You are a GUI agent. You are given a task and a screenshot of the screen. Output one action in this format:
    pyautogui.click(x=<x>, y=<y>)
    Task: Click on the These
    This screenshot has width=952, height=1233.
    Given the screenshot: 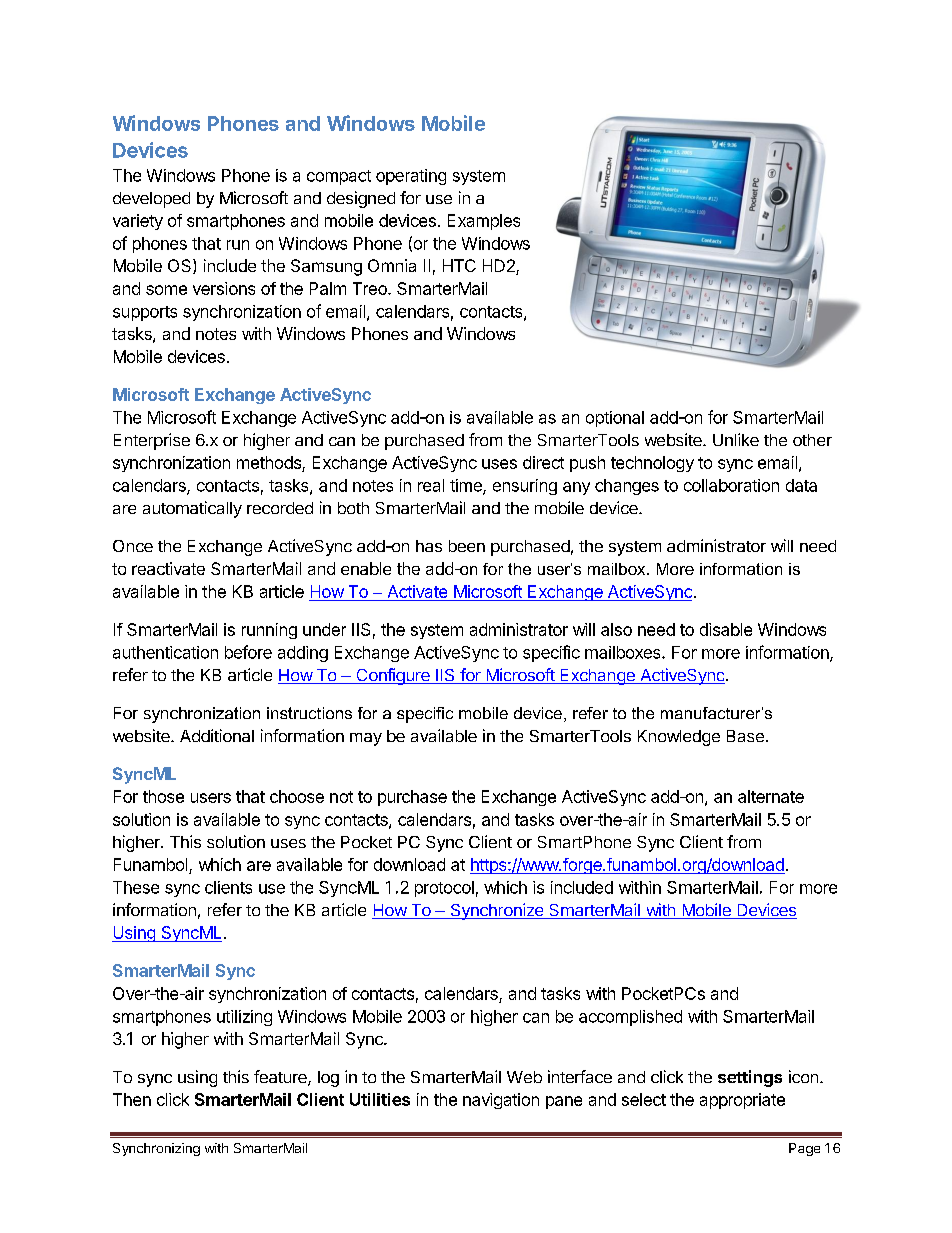 What is the action you would take?
    pyautogui.click(x=136, y=887)
